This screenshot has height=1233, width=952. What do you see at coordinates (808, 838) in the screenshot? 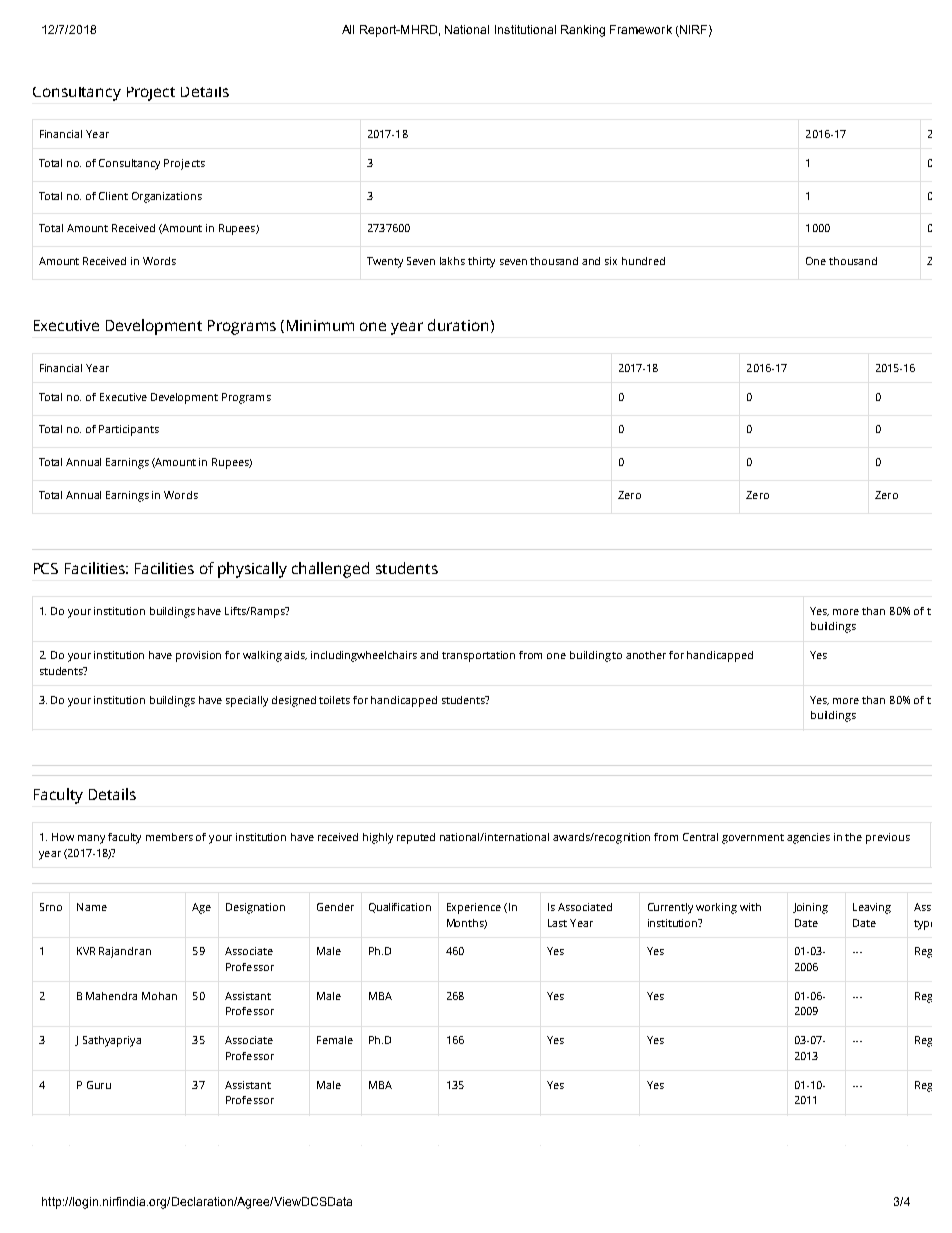
I see `agencies` at bounding box center [808, 838].
